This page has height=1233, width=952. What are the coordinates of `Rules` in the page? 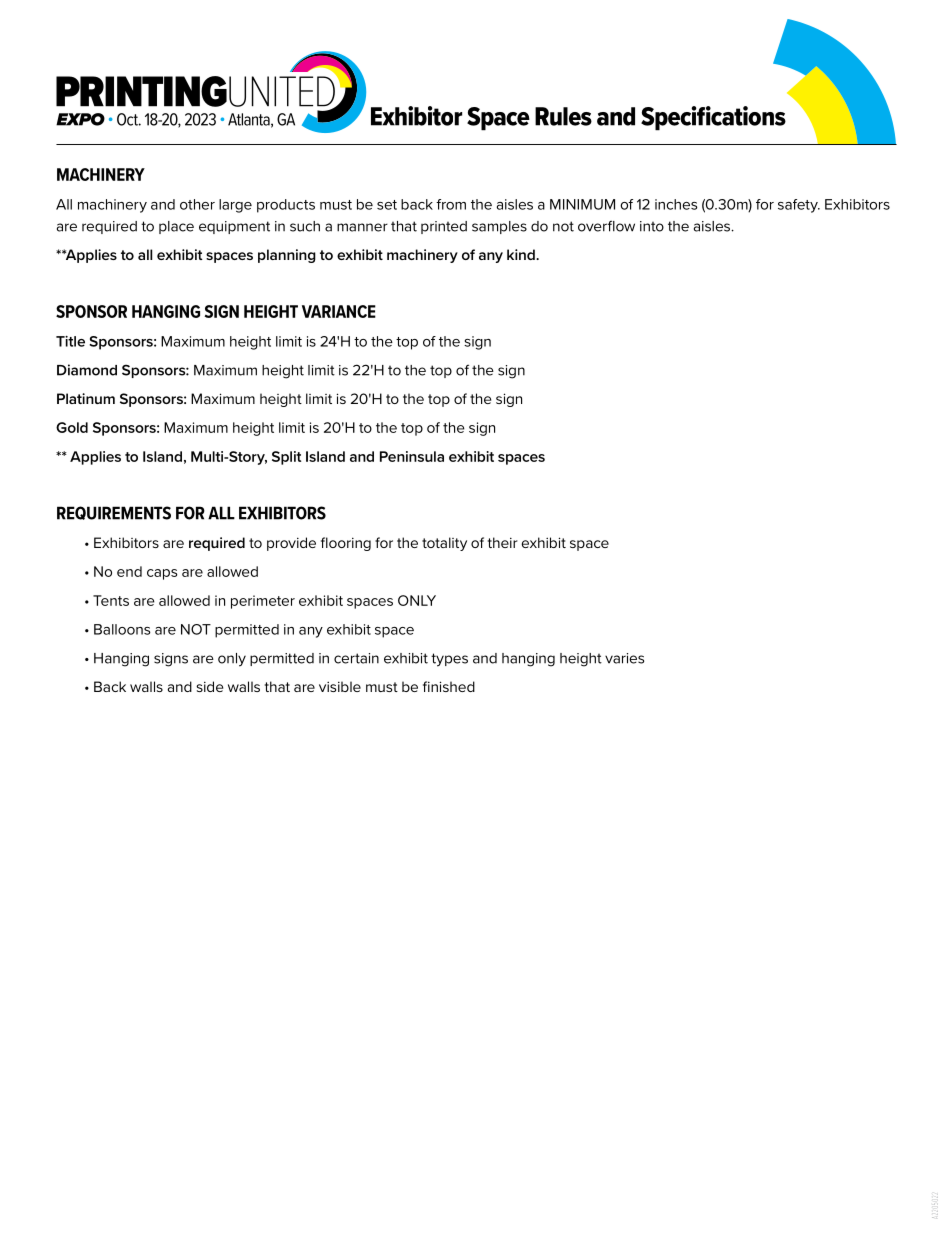 It's located at (563, 116).
